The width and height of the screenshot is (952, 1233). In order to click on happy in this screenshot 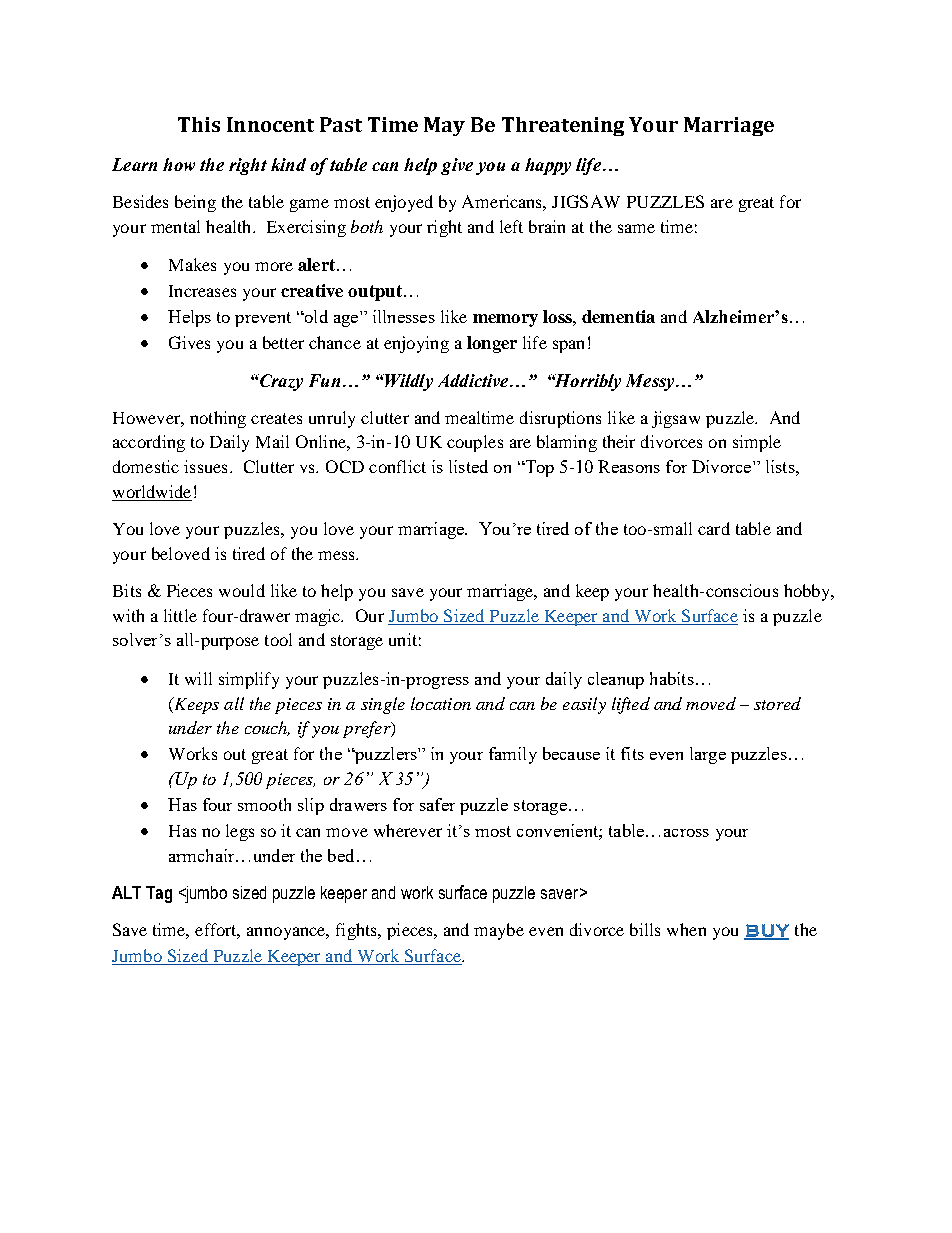, I will do `click(548, 166)`.
